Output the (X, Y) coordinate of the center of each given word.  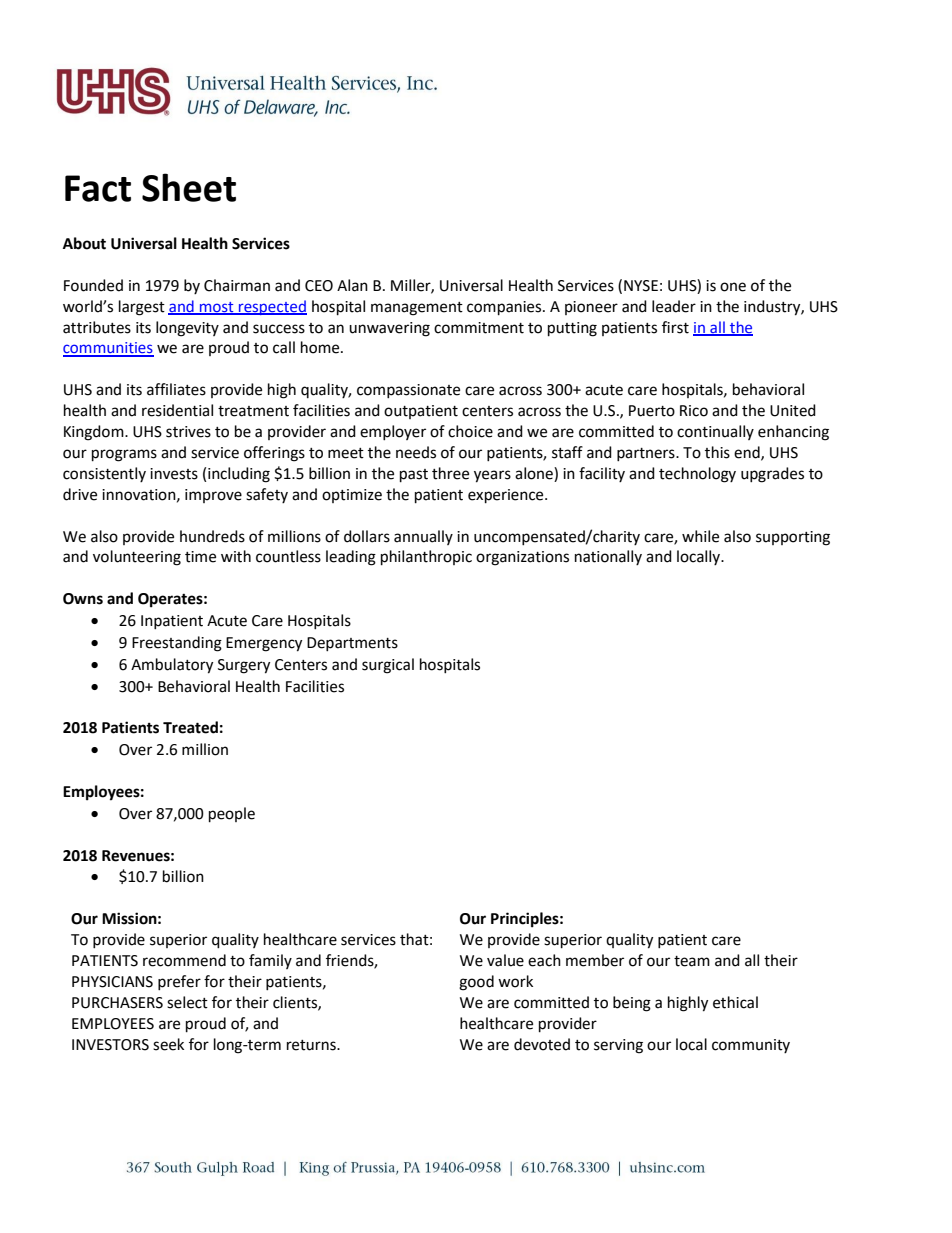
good (476, 983)
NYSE (641, 286)
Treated (190, 727)
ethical (735, 1002)
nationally (608, 557)
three (450, 473)
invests (174, 474)
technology (697, 475)
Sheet (189, 187)
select (187, 1002)
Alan (352, 285)
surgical (388, 666)
